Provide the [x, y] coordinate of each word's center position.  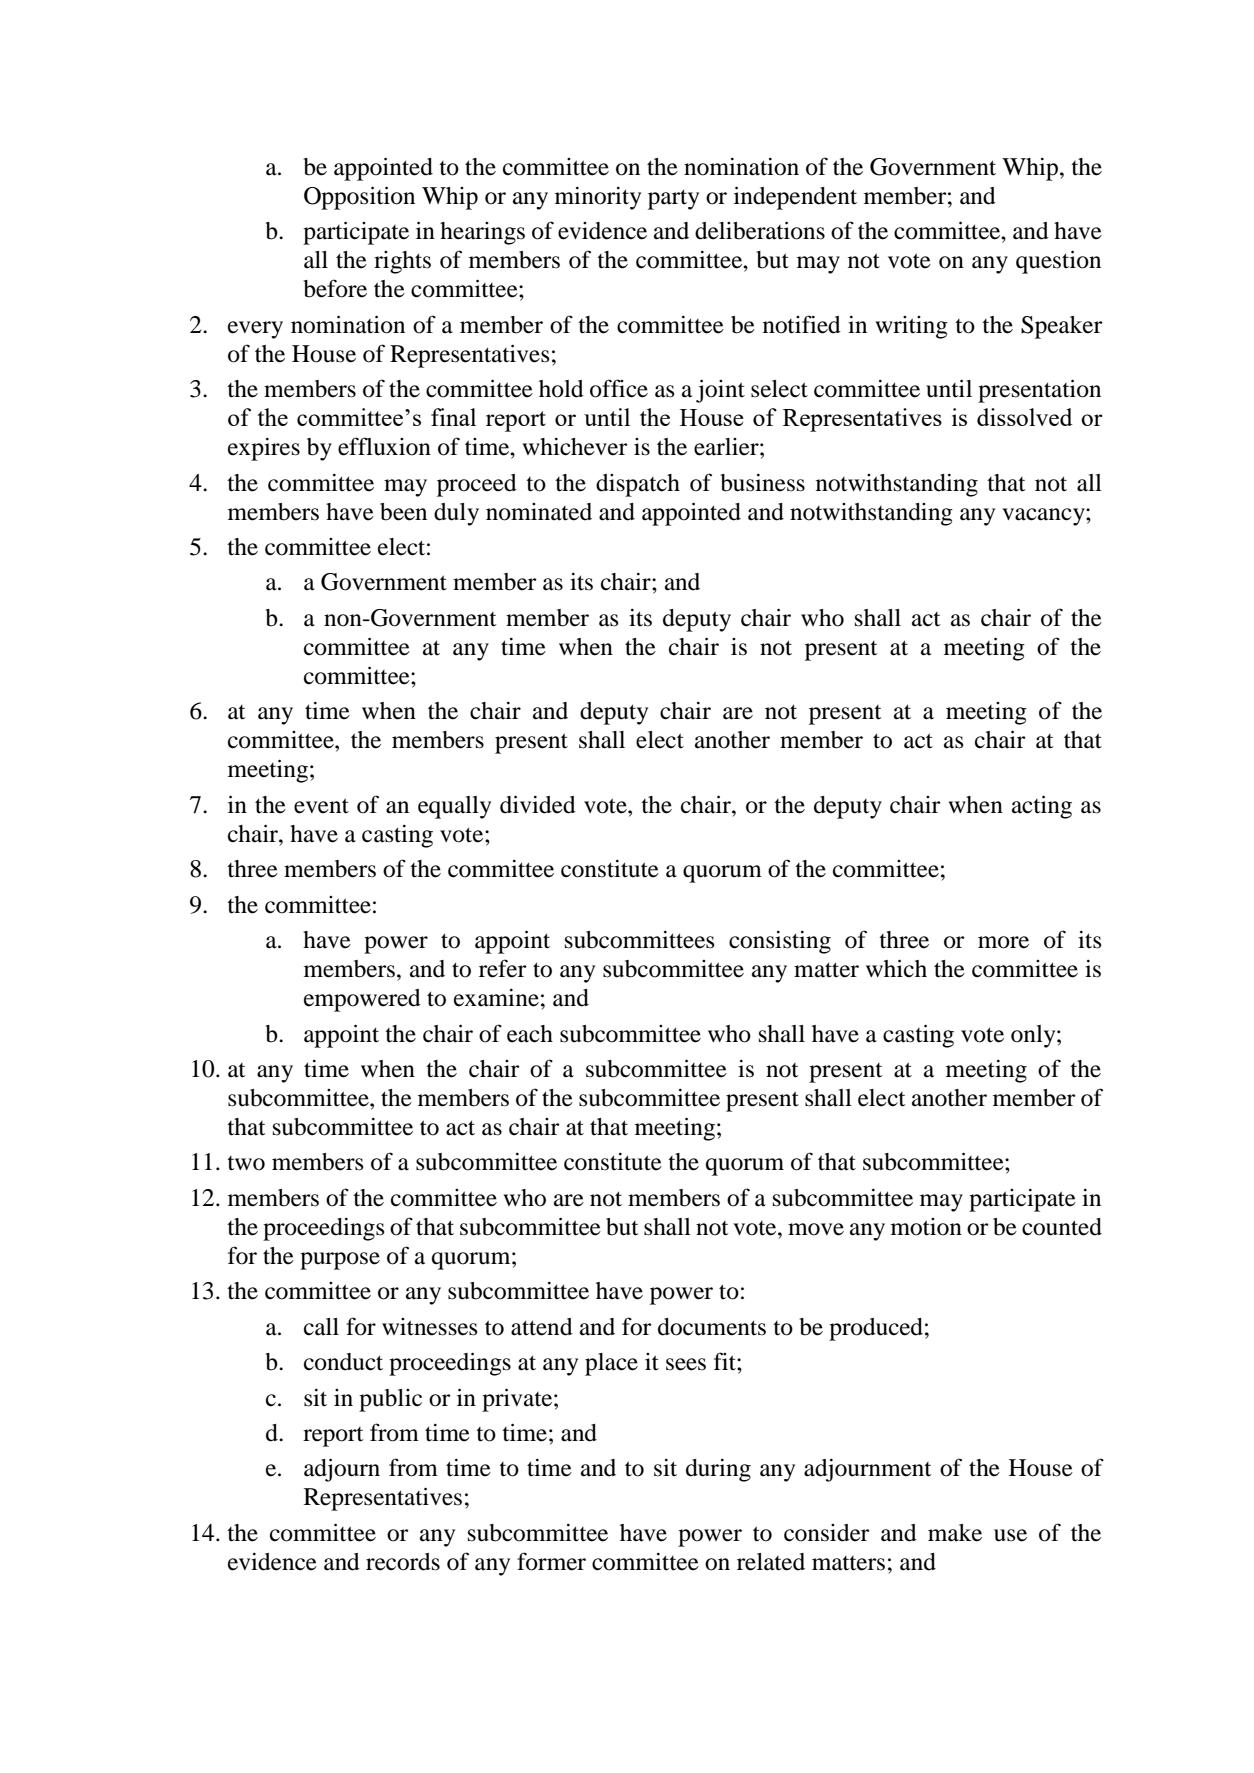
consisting [780, 942]
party [673, 199]
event [321, 806]
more [1003, 942]
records [403, 1562]
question [1058, 262]
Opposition [359, 198]
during [718, 1470]
